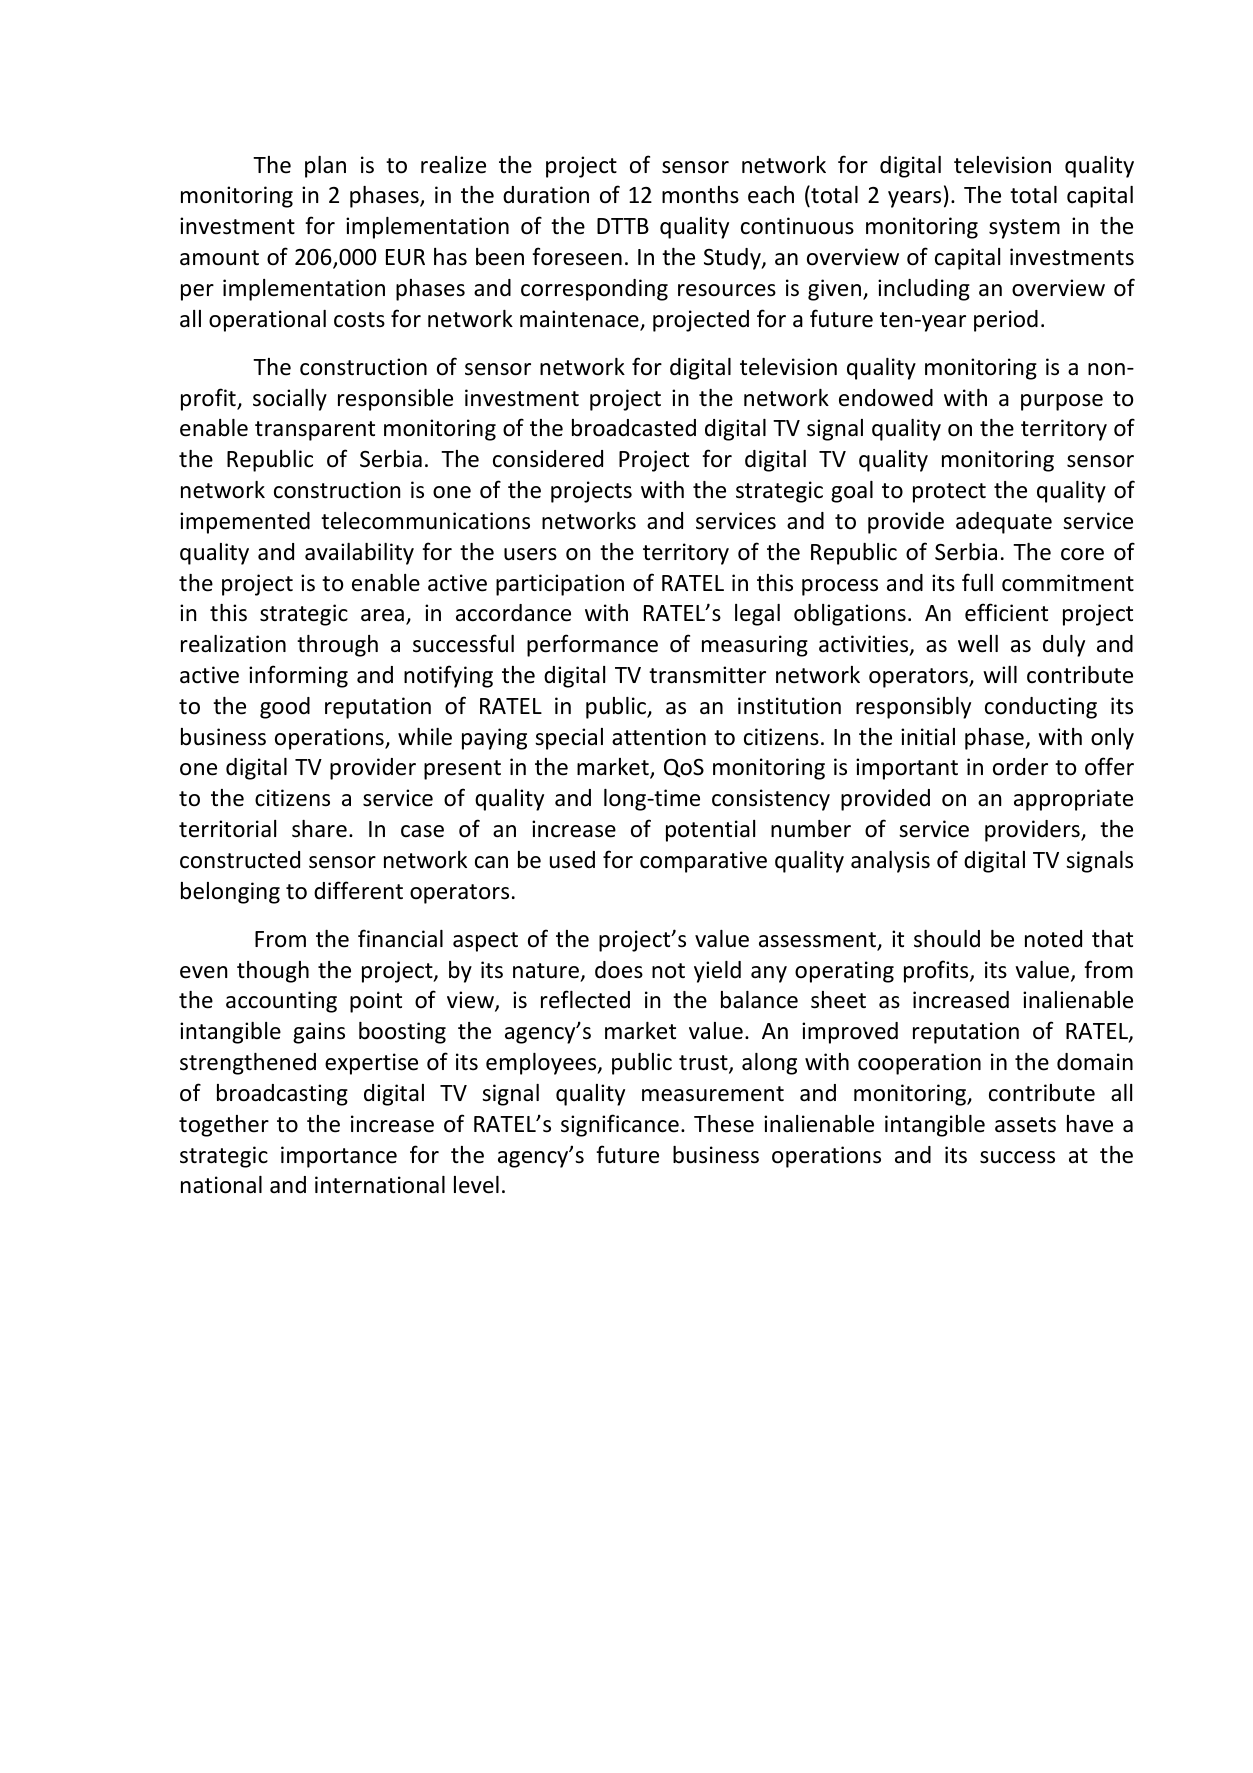 The image size is (1253, 1773). Describe the element at coordinates (1000, 674) in the screenshot. I see `will` at that location.
